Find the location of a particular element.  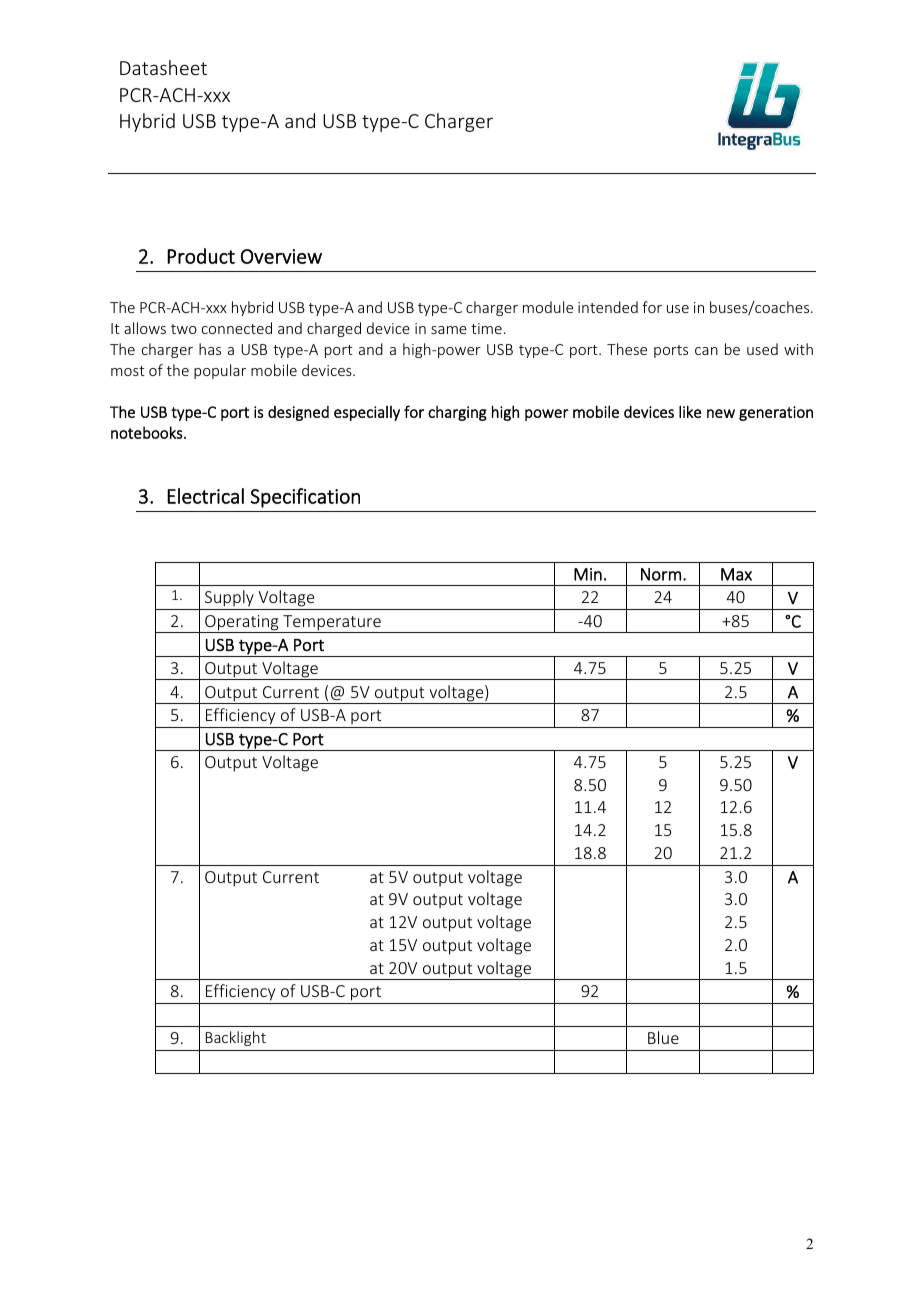

charging is located at coordinates (457, 413).
